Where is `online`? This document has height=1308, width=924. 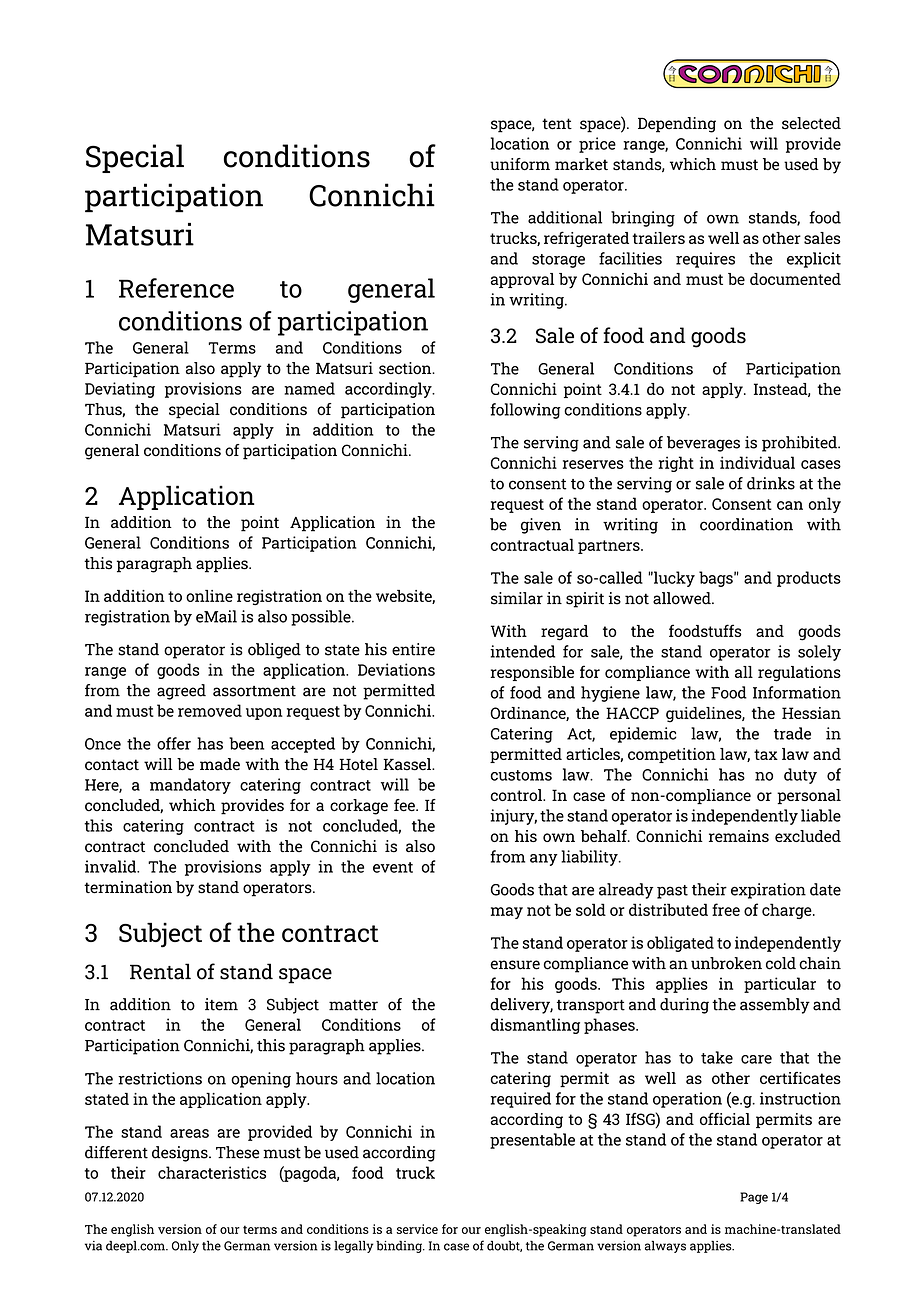
online is located at coordinates (209, 596).
